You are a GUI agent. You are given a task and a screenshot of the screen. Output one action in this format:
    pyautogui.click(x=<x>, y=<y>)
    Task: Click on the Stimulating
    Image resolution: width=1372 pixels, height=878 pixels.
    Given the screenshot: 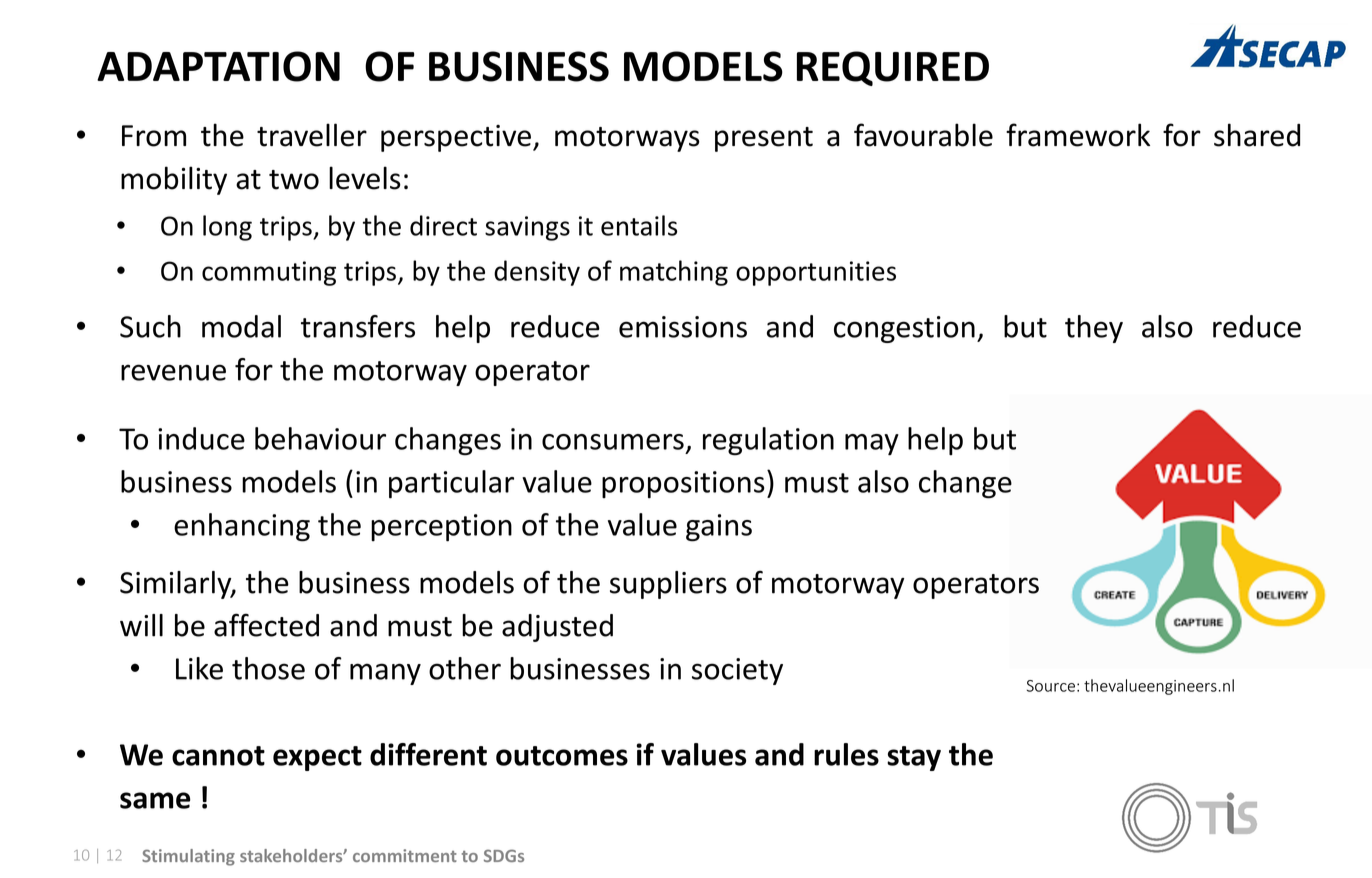 What is the action you would take?
    pyautogui.click(x=188, y=857)
